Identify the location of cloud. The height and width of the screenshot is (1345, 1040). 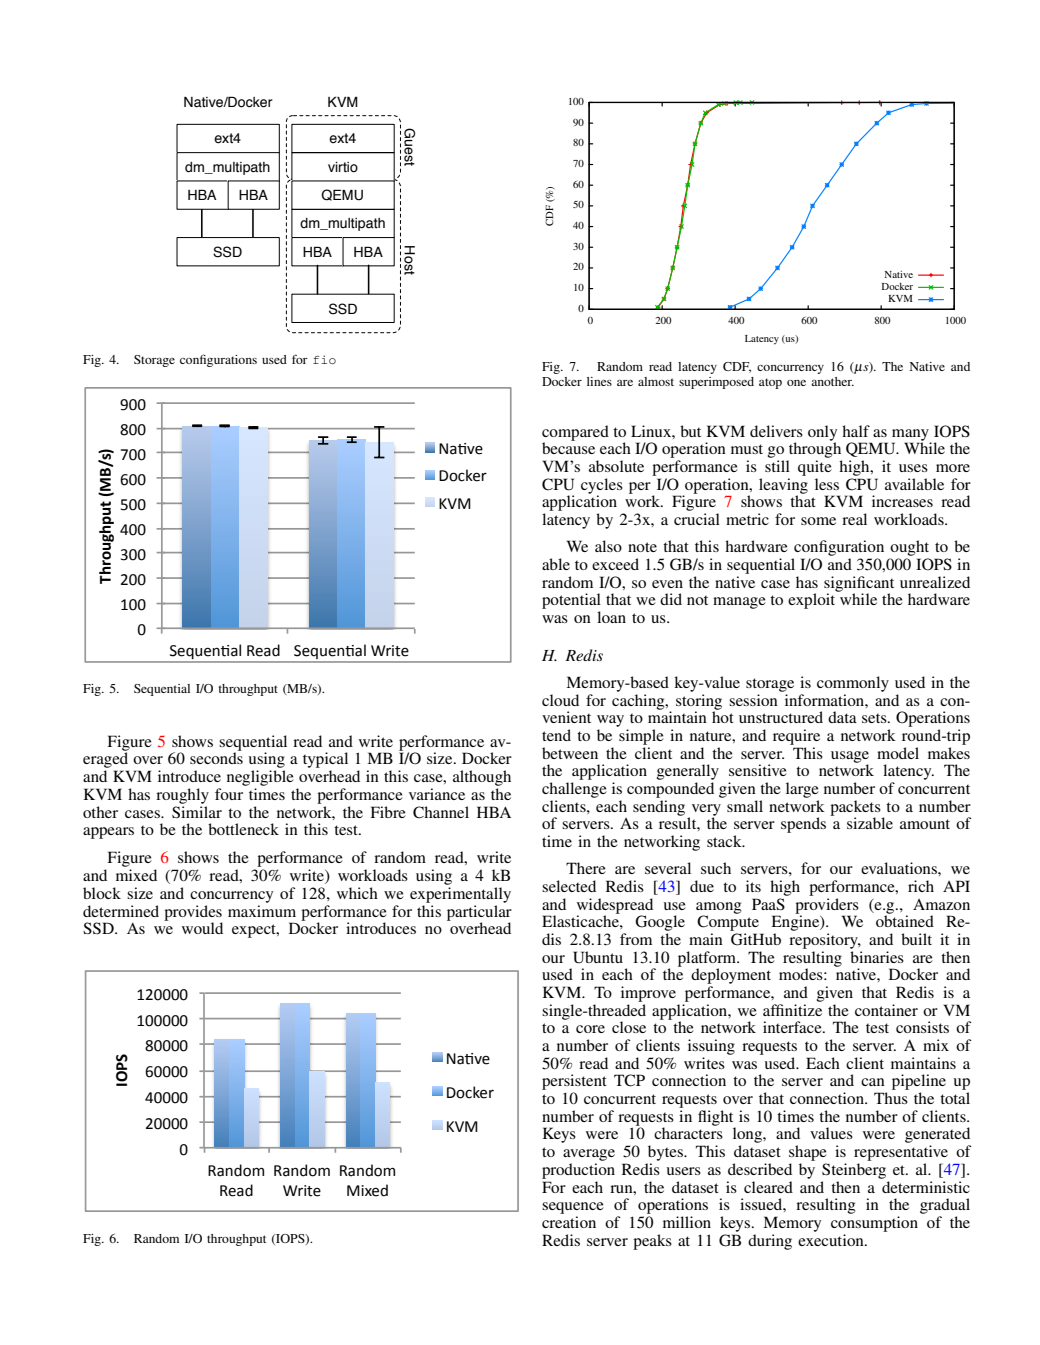
(560, 700).
